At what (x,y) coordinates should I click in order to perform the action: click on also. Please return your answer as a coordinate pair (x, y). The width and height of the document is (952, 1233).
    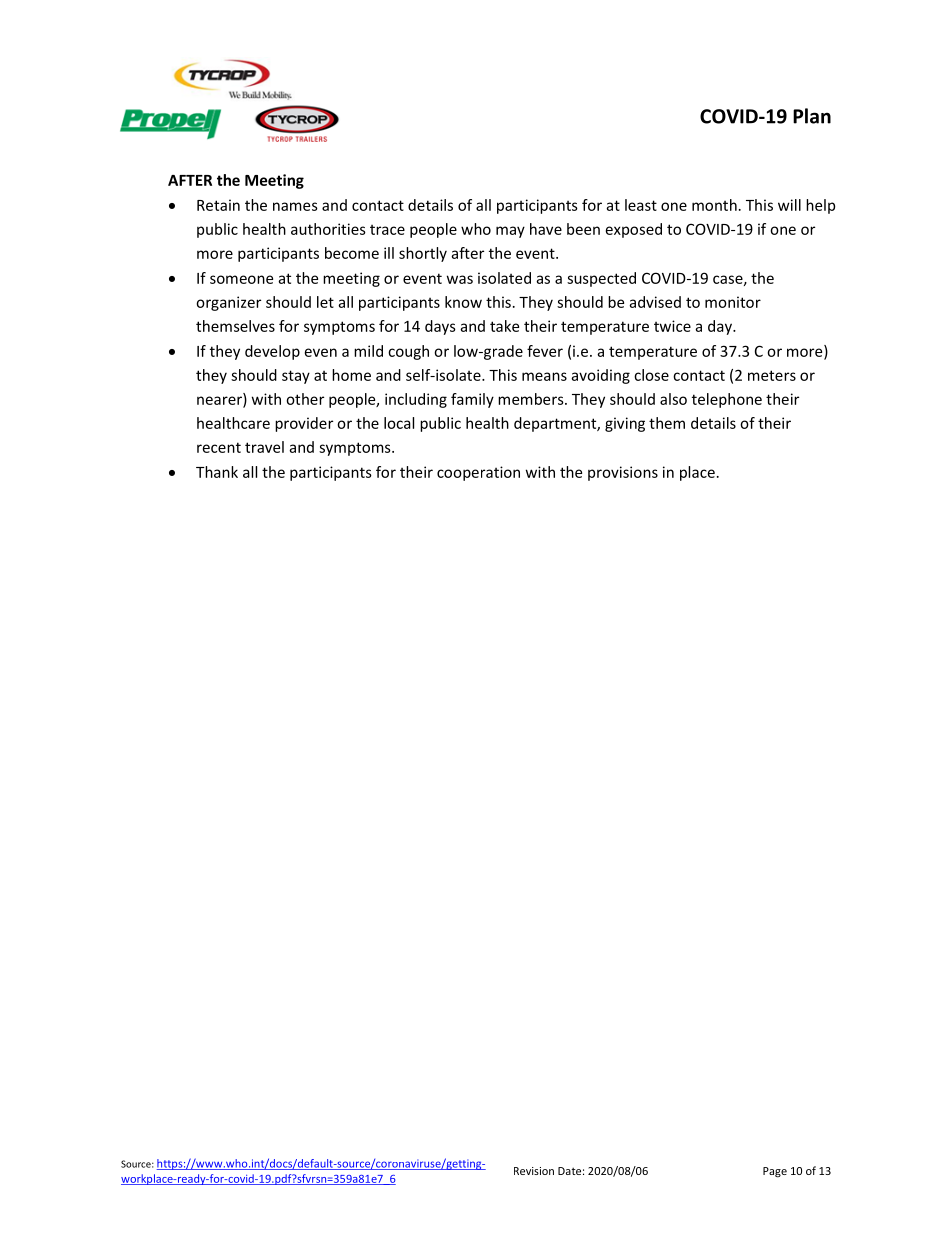
    Looking at the image, I should click on (673, 399).
